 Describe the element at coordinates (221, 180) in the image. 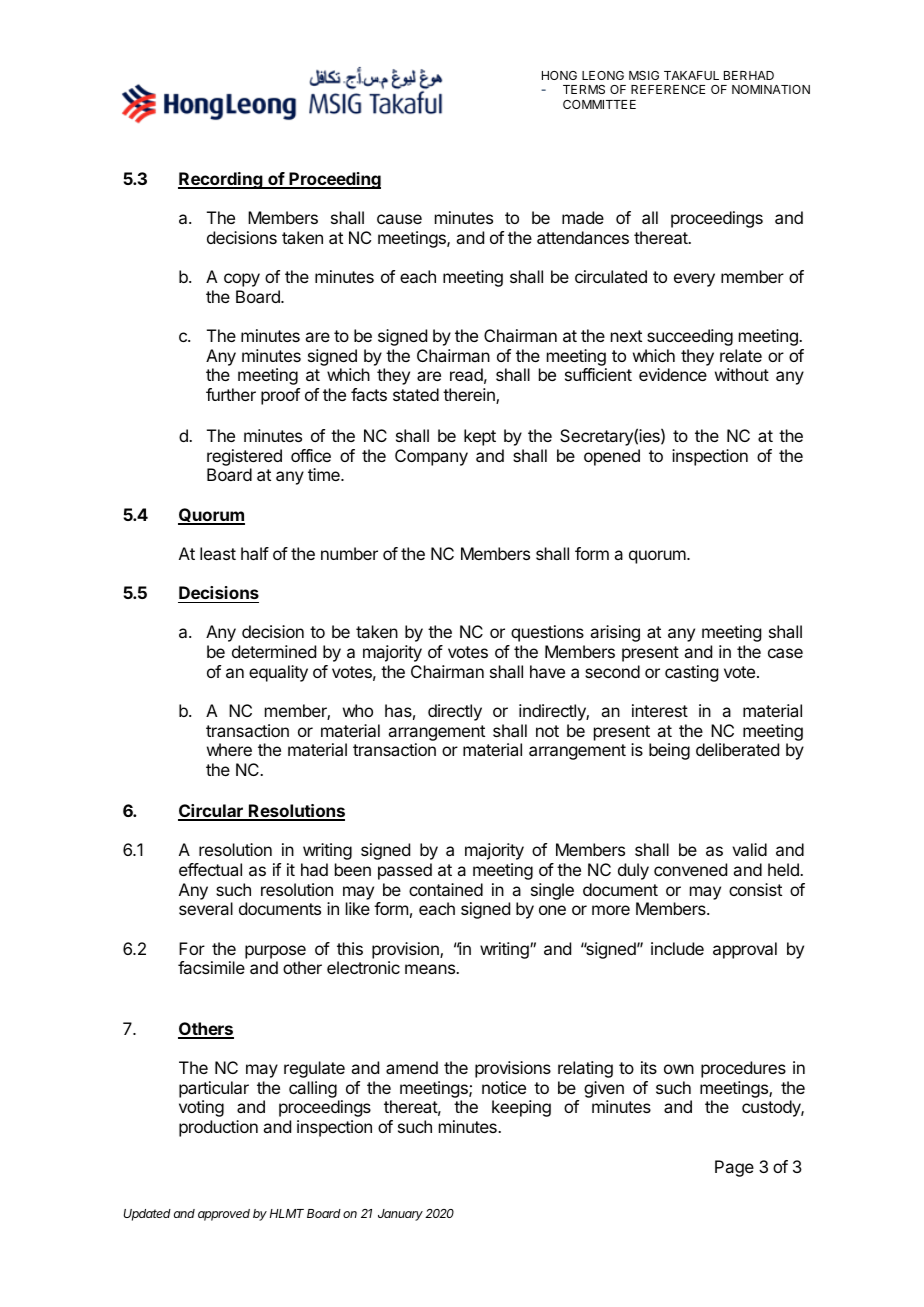

I see `Recording` at that location.
